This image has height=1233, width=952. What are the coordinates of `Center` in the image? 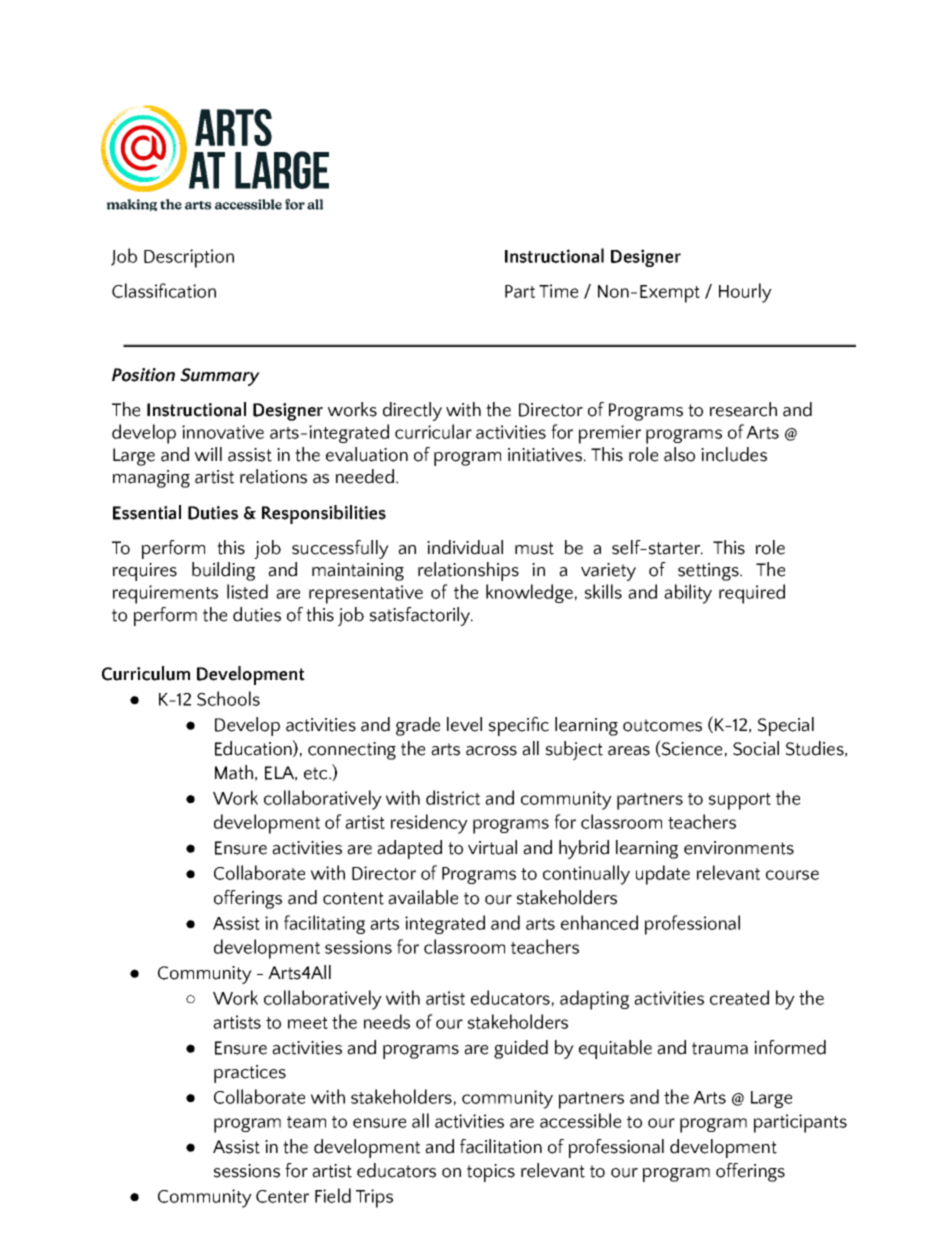 It's located at (282, 1196).
